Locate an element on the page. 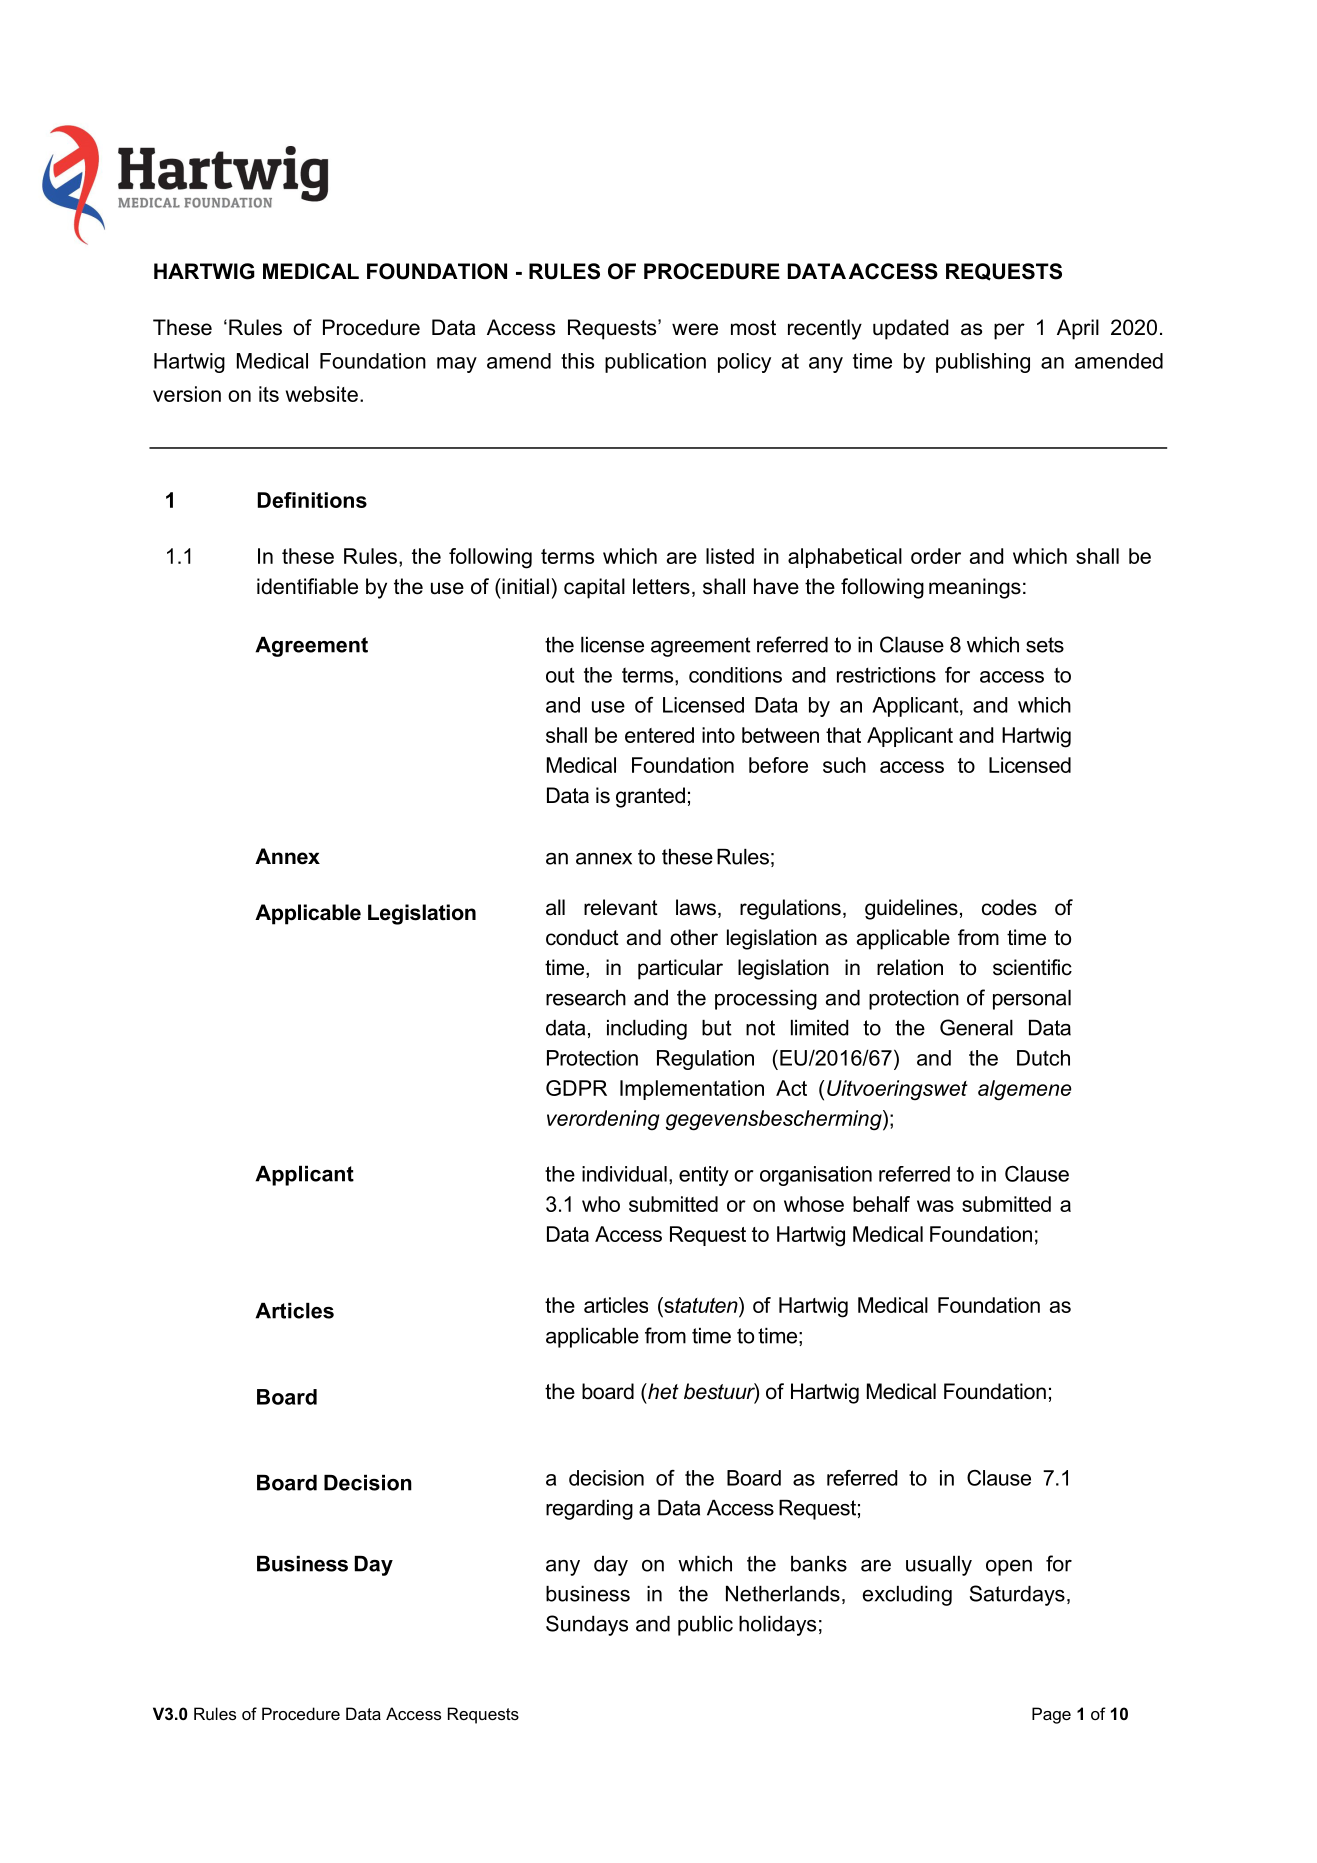  publishing is located at coordinates (983, 363).
